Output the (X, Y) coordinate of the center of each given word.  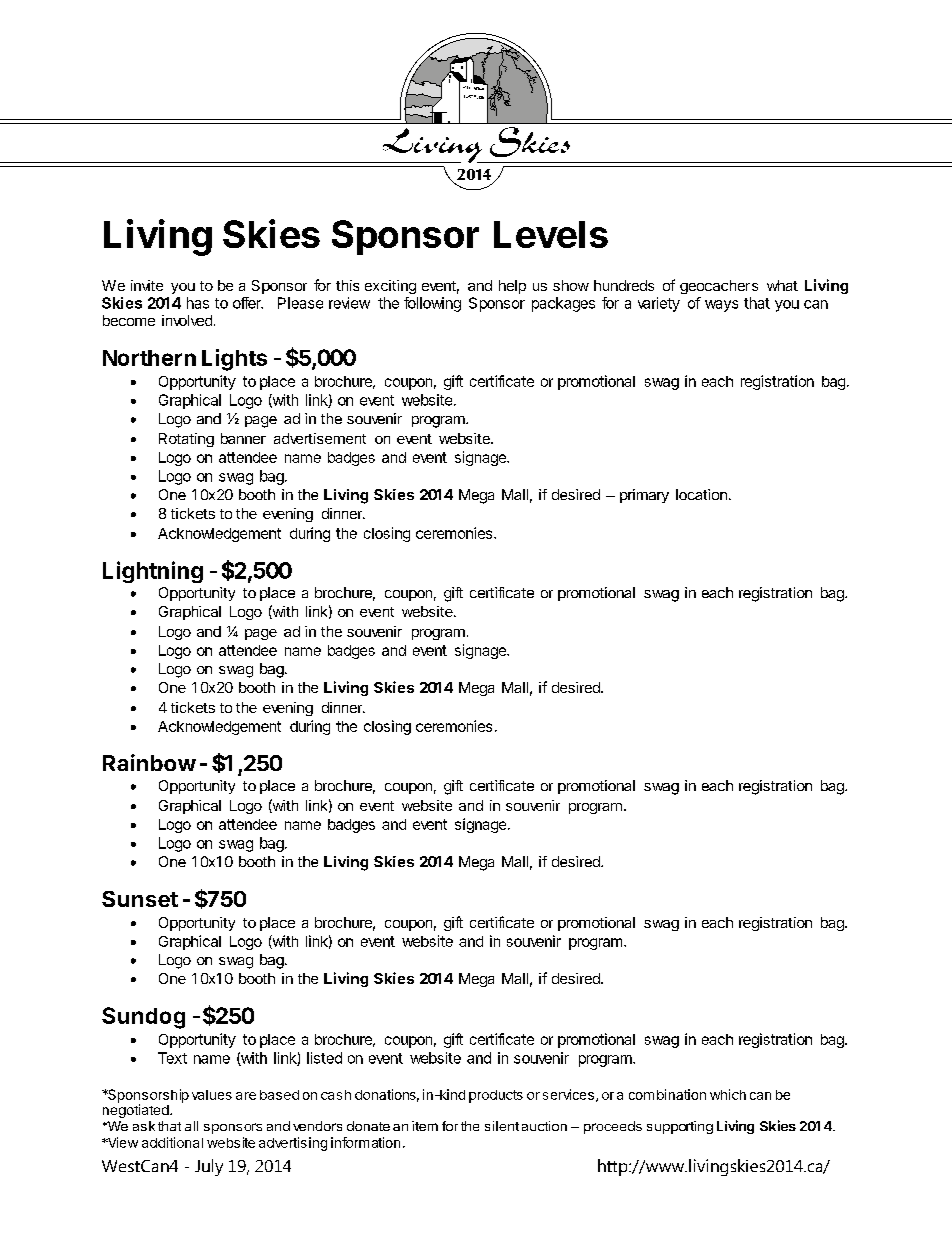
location (701, 494)
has (198, 303)
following (432, 304)
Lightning (153, 572)
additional (172, 1142)
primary (644, 496)
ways (721, 306)
